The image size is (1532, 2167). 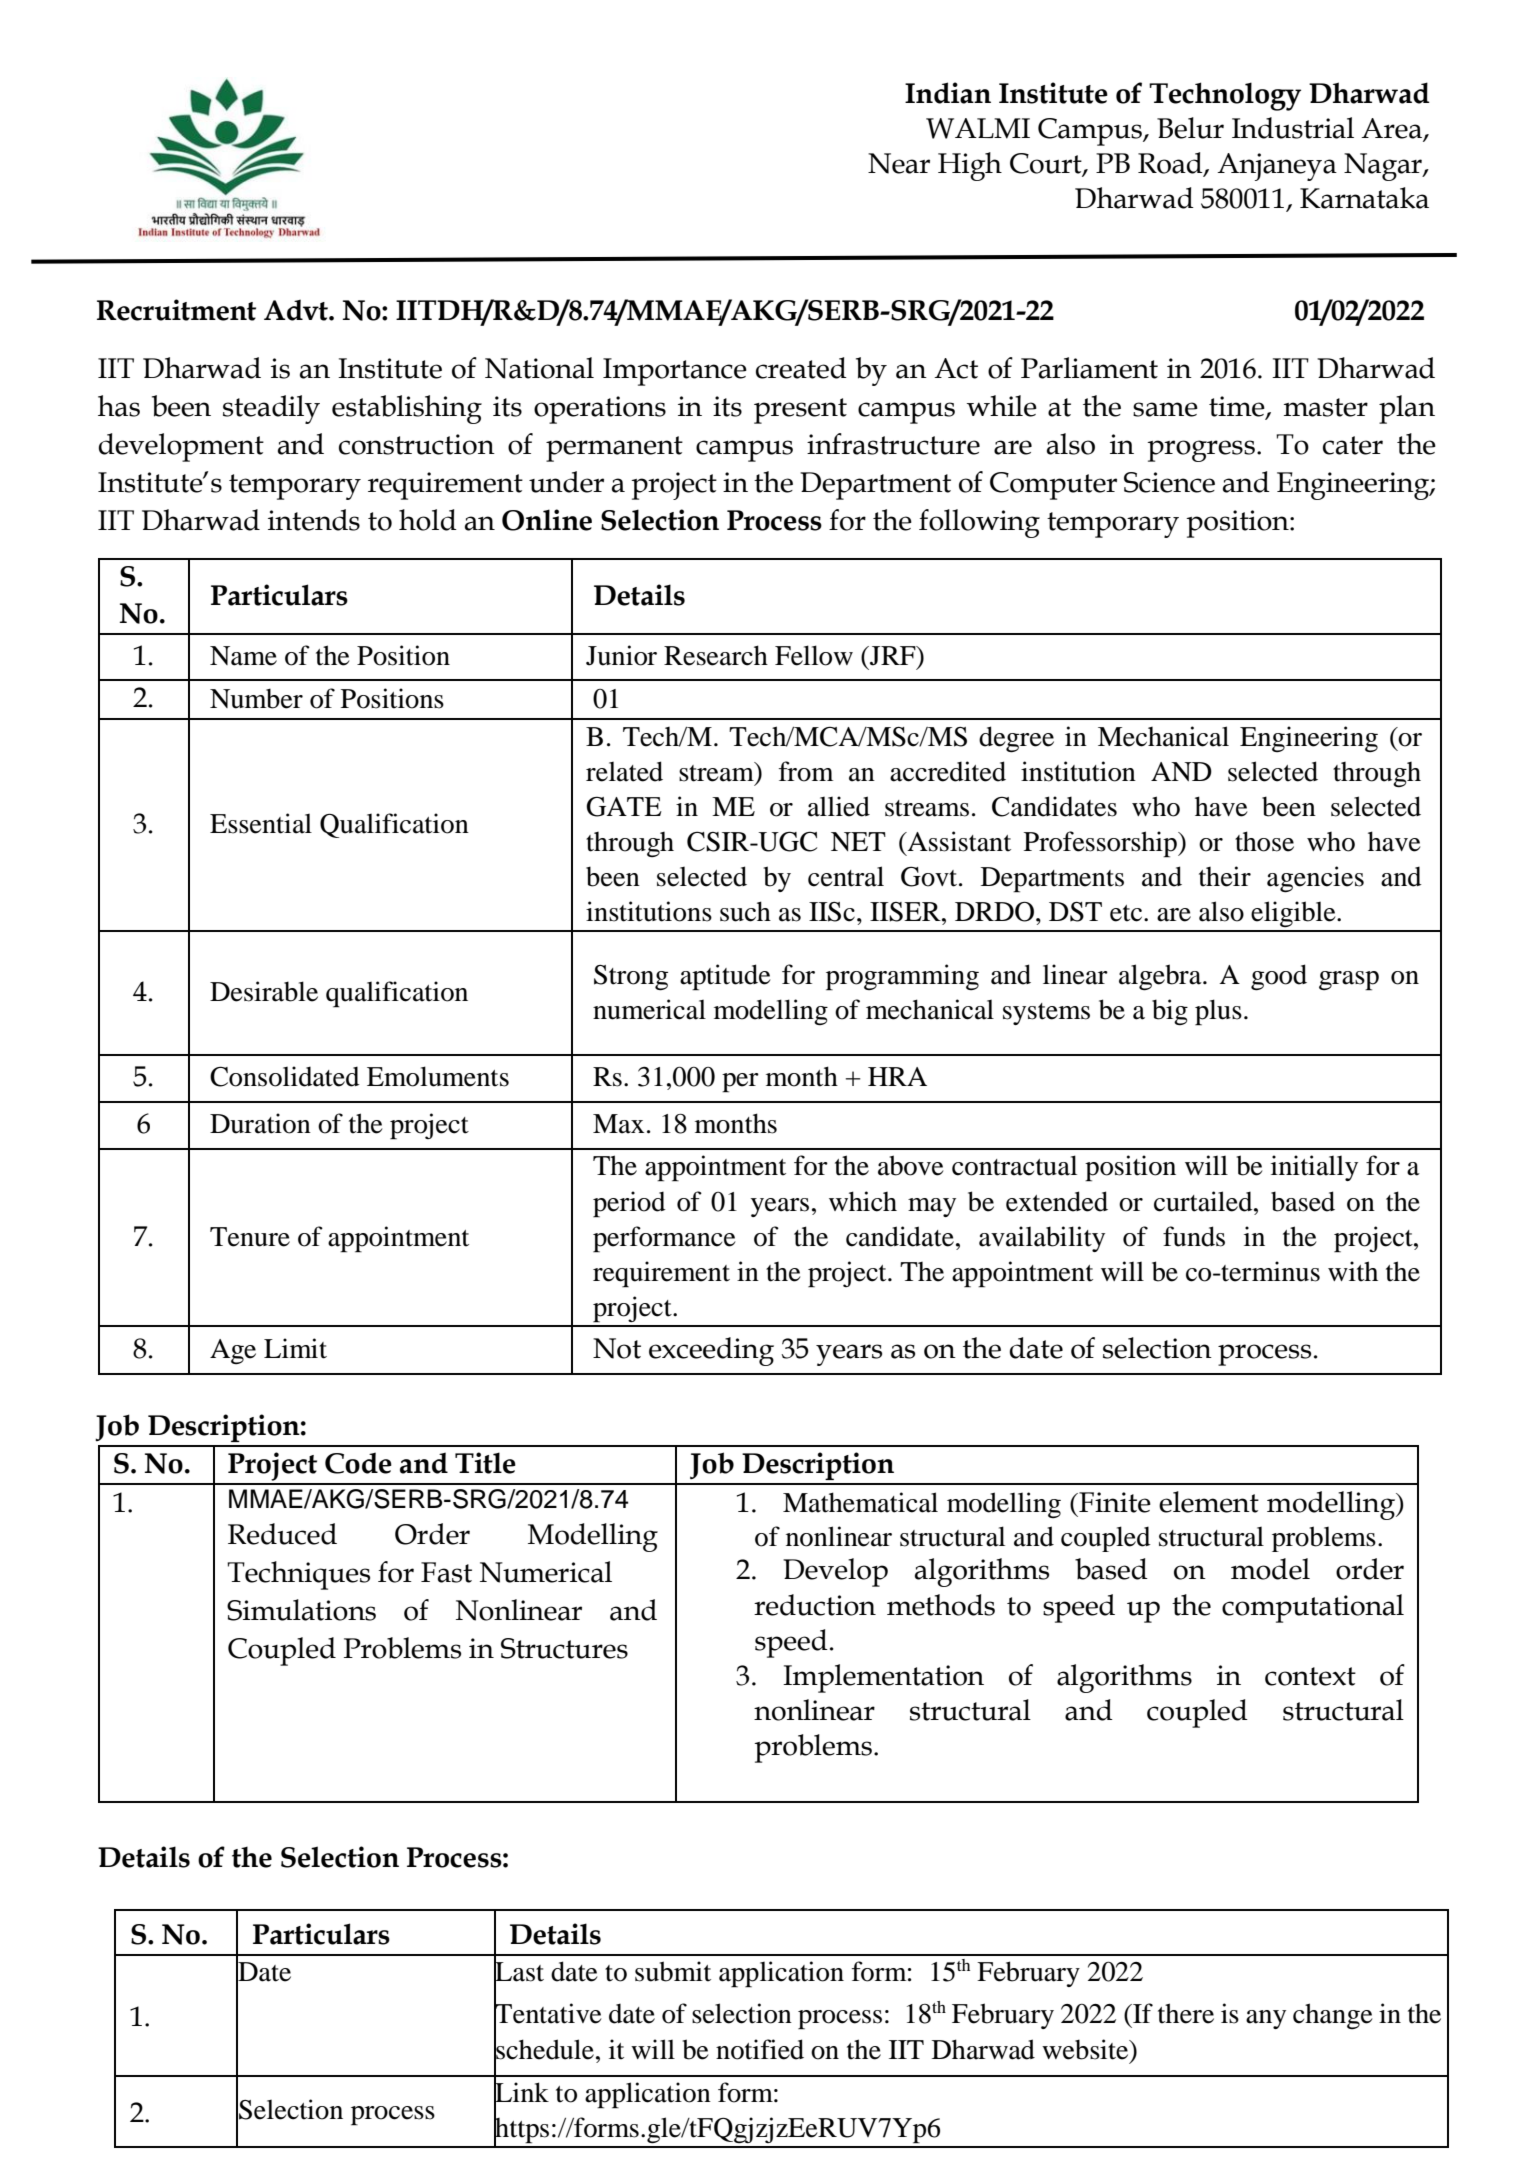 What do you see at coordinates (1209, 1502) in the screenshot?
I see `element` at bounding box center [1209, 1502].
